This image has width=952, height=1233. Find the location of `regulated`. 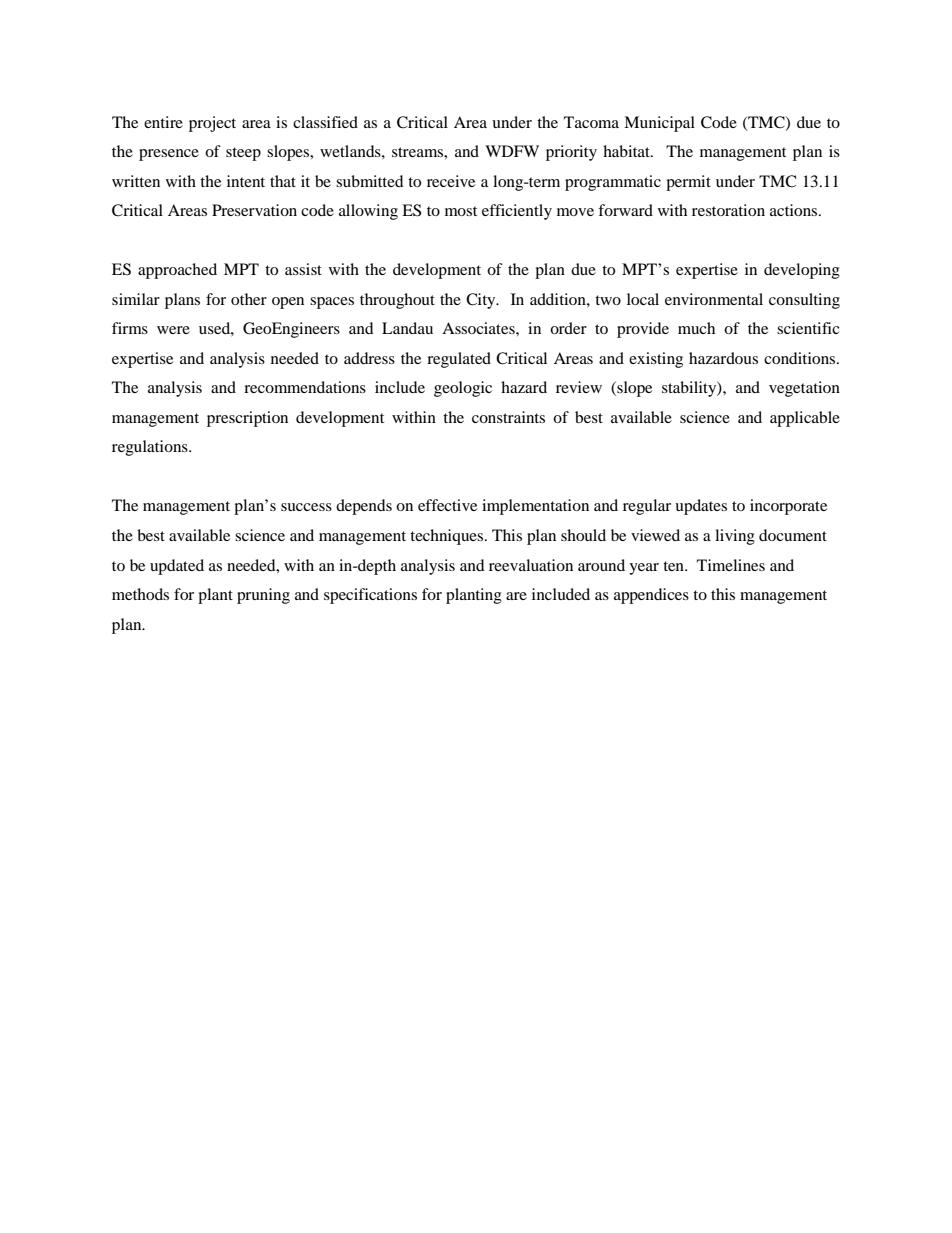

regulated is located at coordinates (459, 360).
